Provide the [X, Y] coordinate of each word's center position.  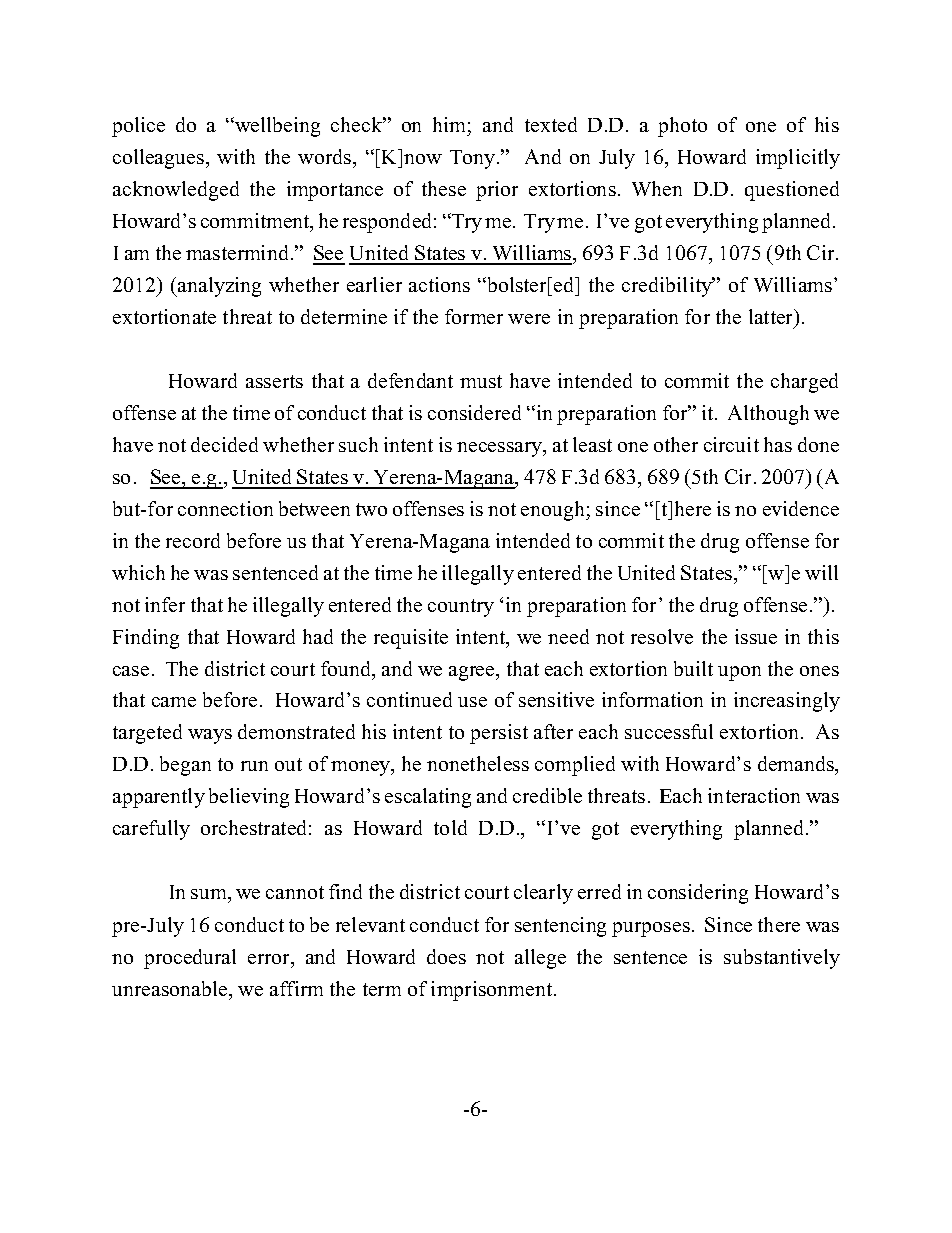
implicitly [798, 159]
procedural [190, 959]
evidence [801, 508]
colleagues [158, 159]
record [193, 540]
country [461, 608]
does [446, 956]
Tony [472, 159]
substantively [782, 959]
